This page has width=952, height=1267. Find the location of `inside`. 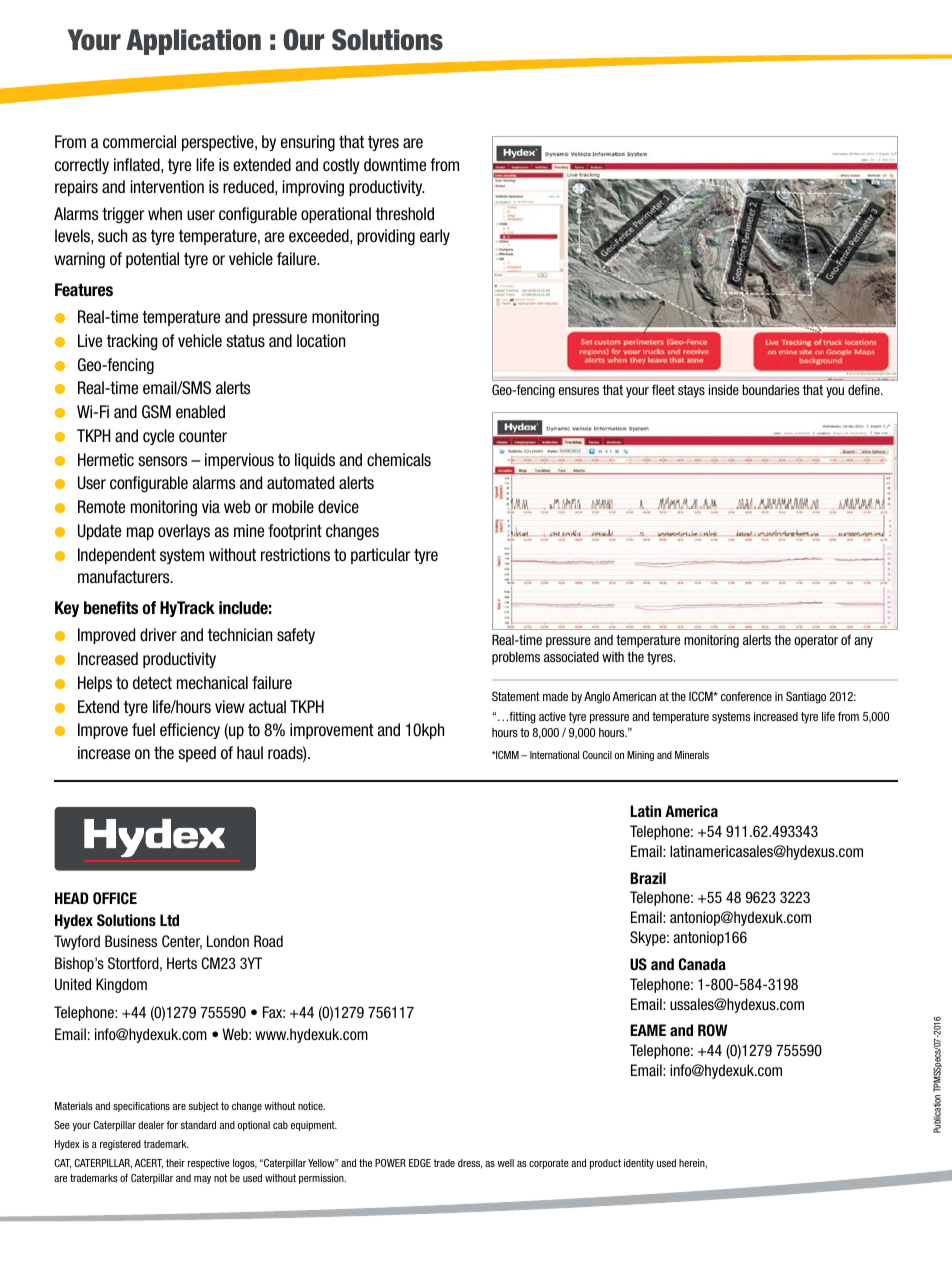

inside is located at coordinates (724, 389).
